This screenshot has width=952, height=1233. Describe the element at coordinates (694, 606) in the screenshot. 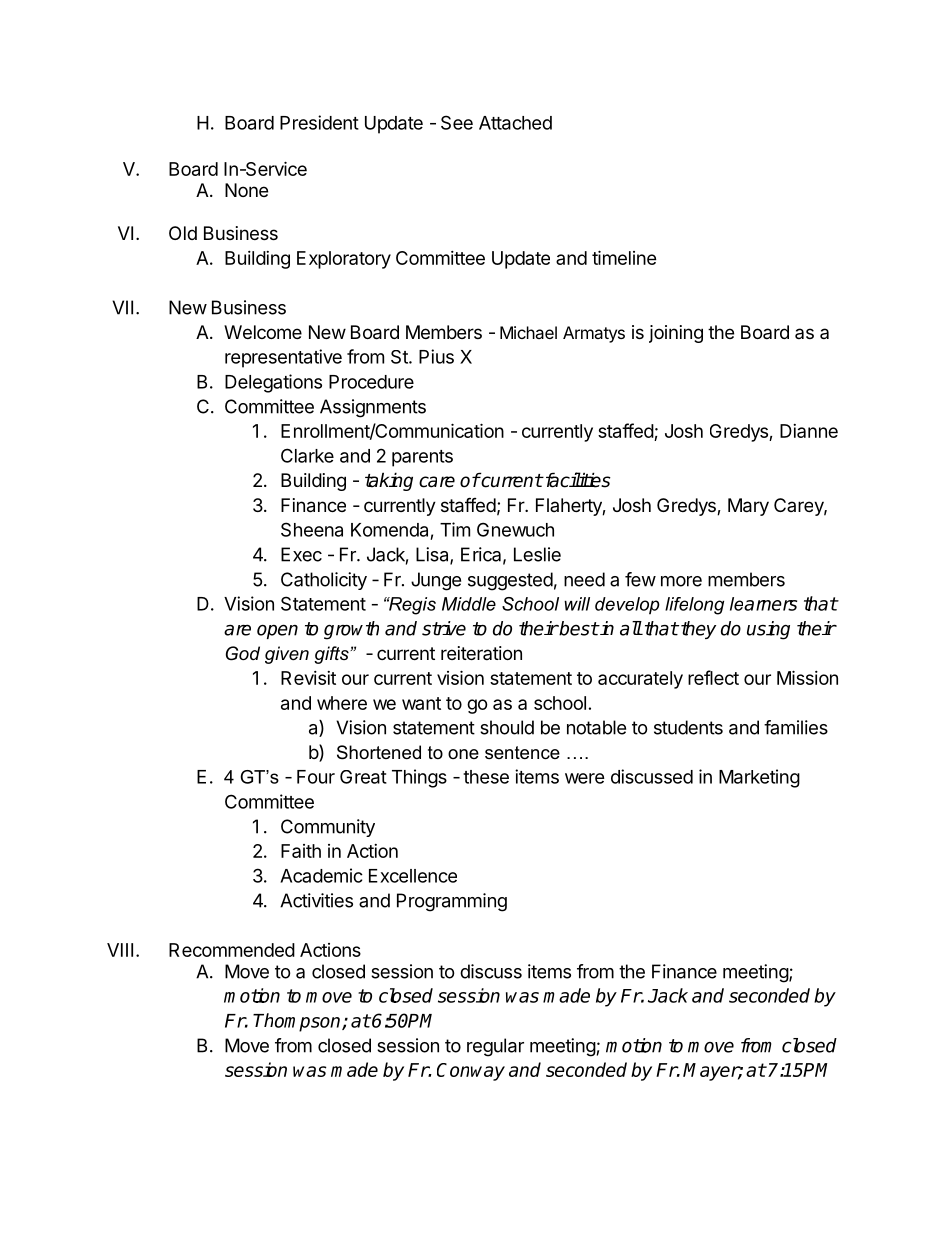

I see `lifelong` at that location.
